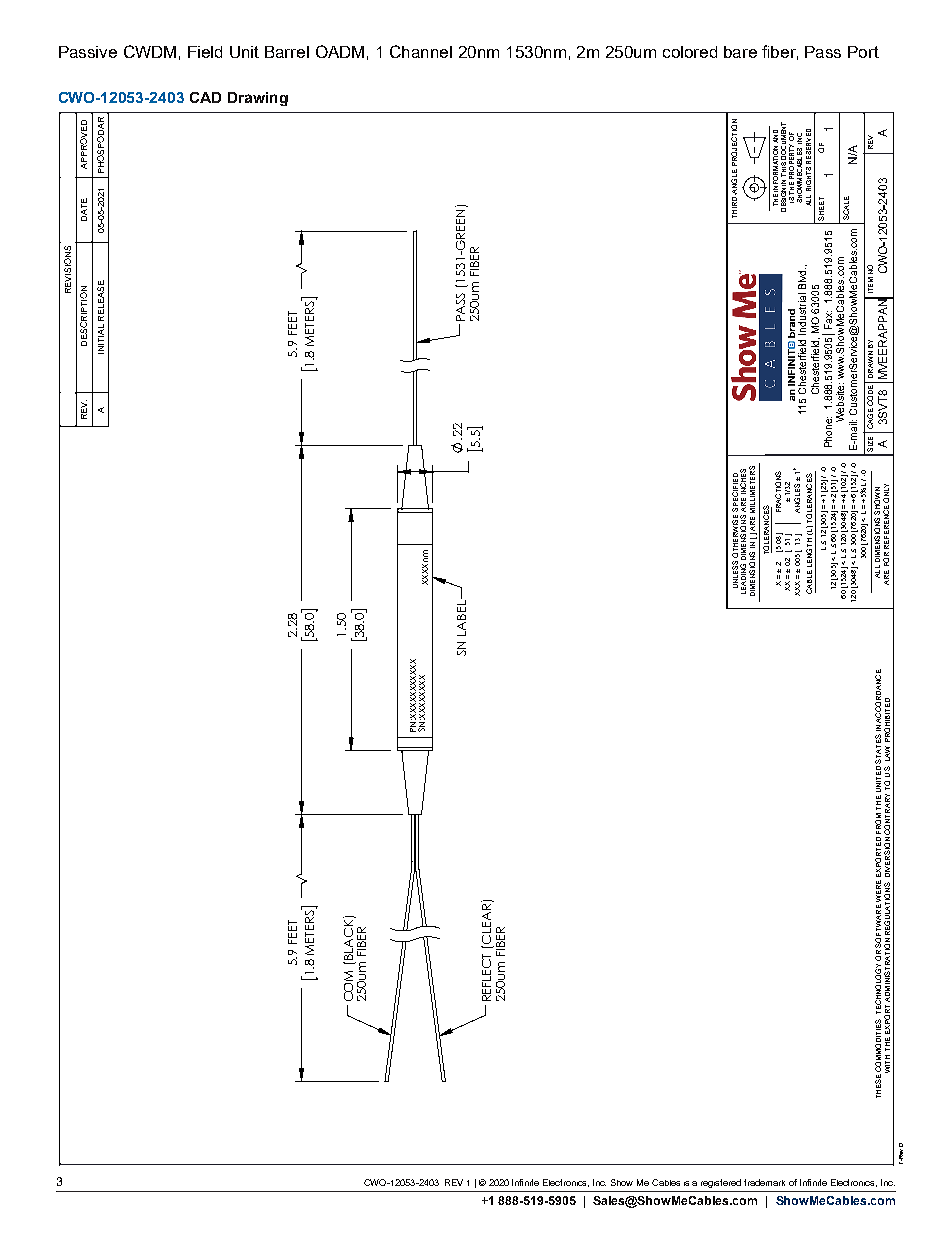 This page has width=952, height=1233. What do you see at coordinates (421, 51) in the page?
I see `Channel` at bounding box center [421, 51].
